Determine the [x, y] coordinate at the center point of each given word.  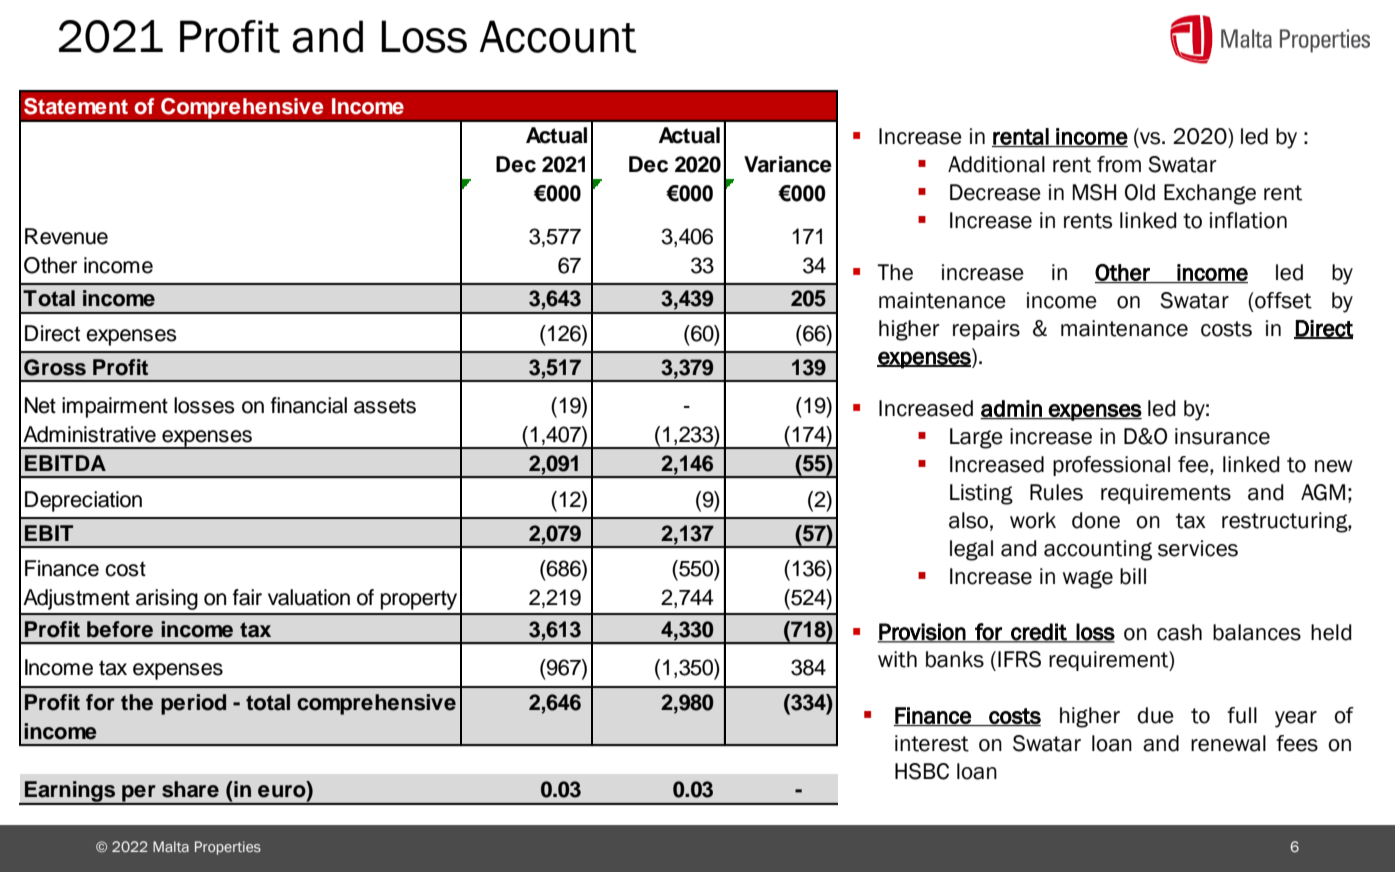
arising [167, 599]
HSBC [922, 771]
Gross [55, 367]
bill [1133, 576]
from [1119, 164]
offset [1282, 300]
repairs [986, 330]
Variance [788, 164]
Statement [76, 106]
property [419, 600]
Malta [171, 846]
